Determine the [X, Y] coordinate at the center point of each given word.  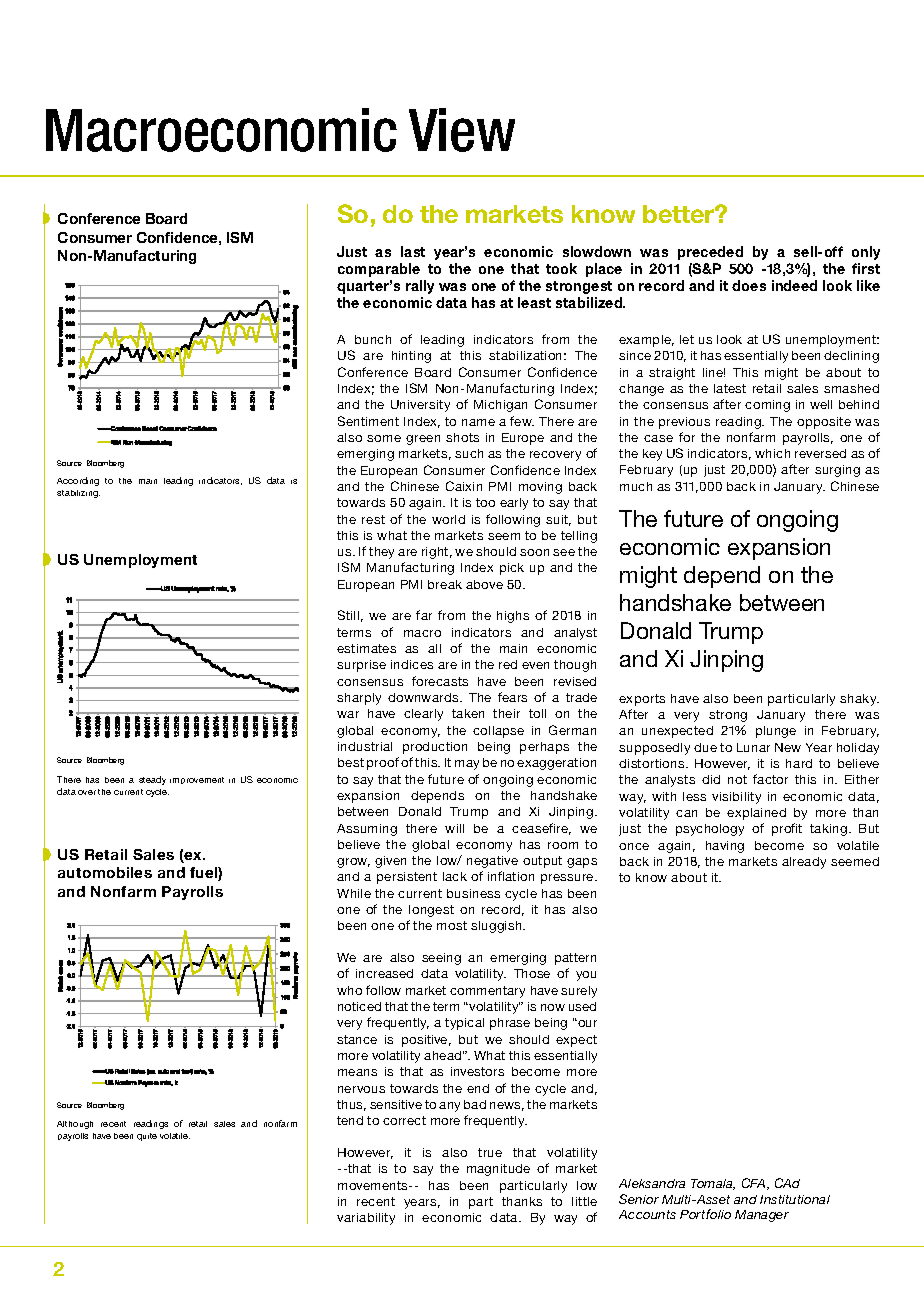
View [462, 130]
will [454, 828]
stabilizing [78, 494]
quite [147, 1137]
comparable [379, 270]
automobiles [105, 872]
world [448, 519]
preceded [710, 253]
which [772, 453]
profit [787, 829]
